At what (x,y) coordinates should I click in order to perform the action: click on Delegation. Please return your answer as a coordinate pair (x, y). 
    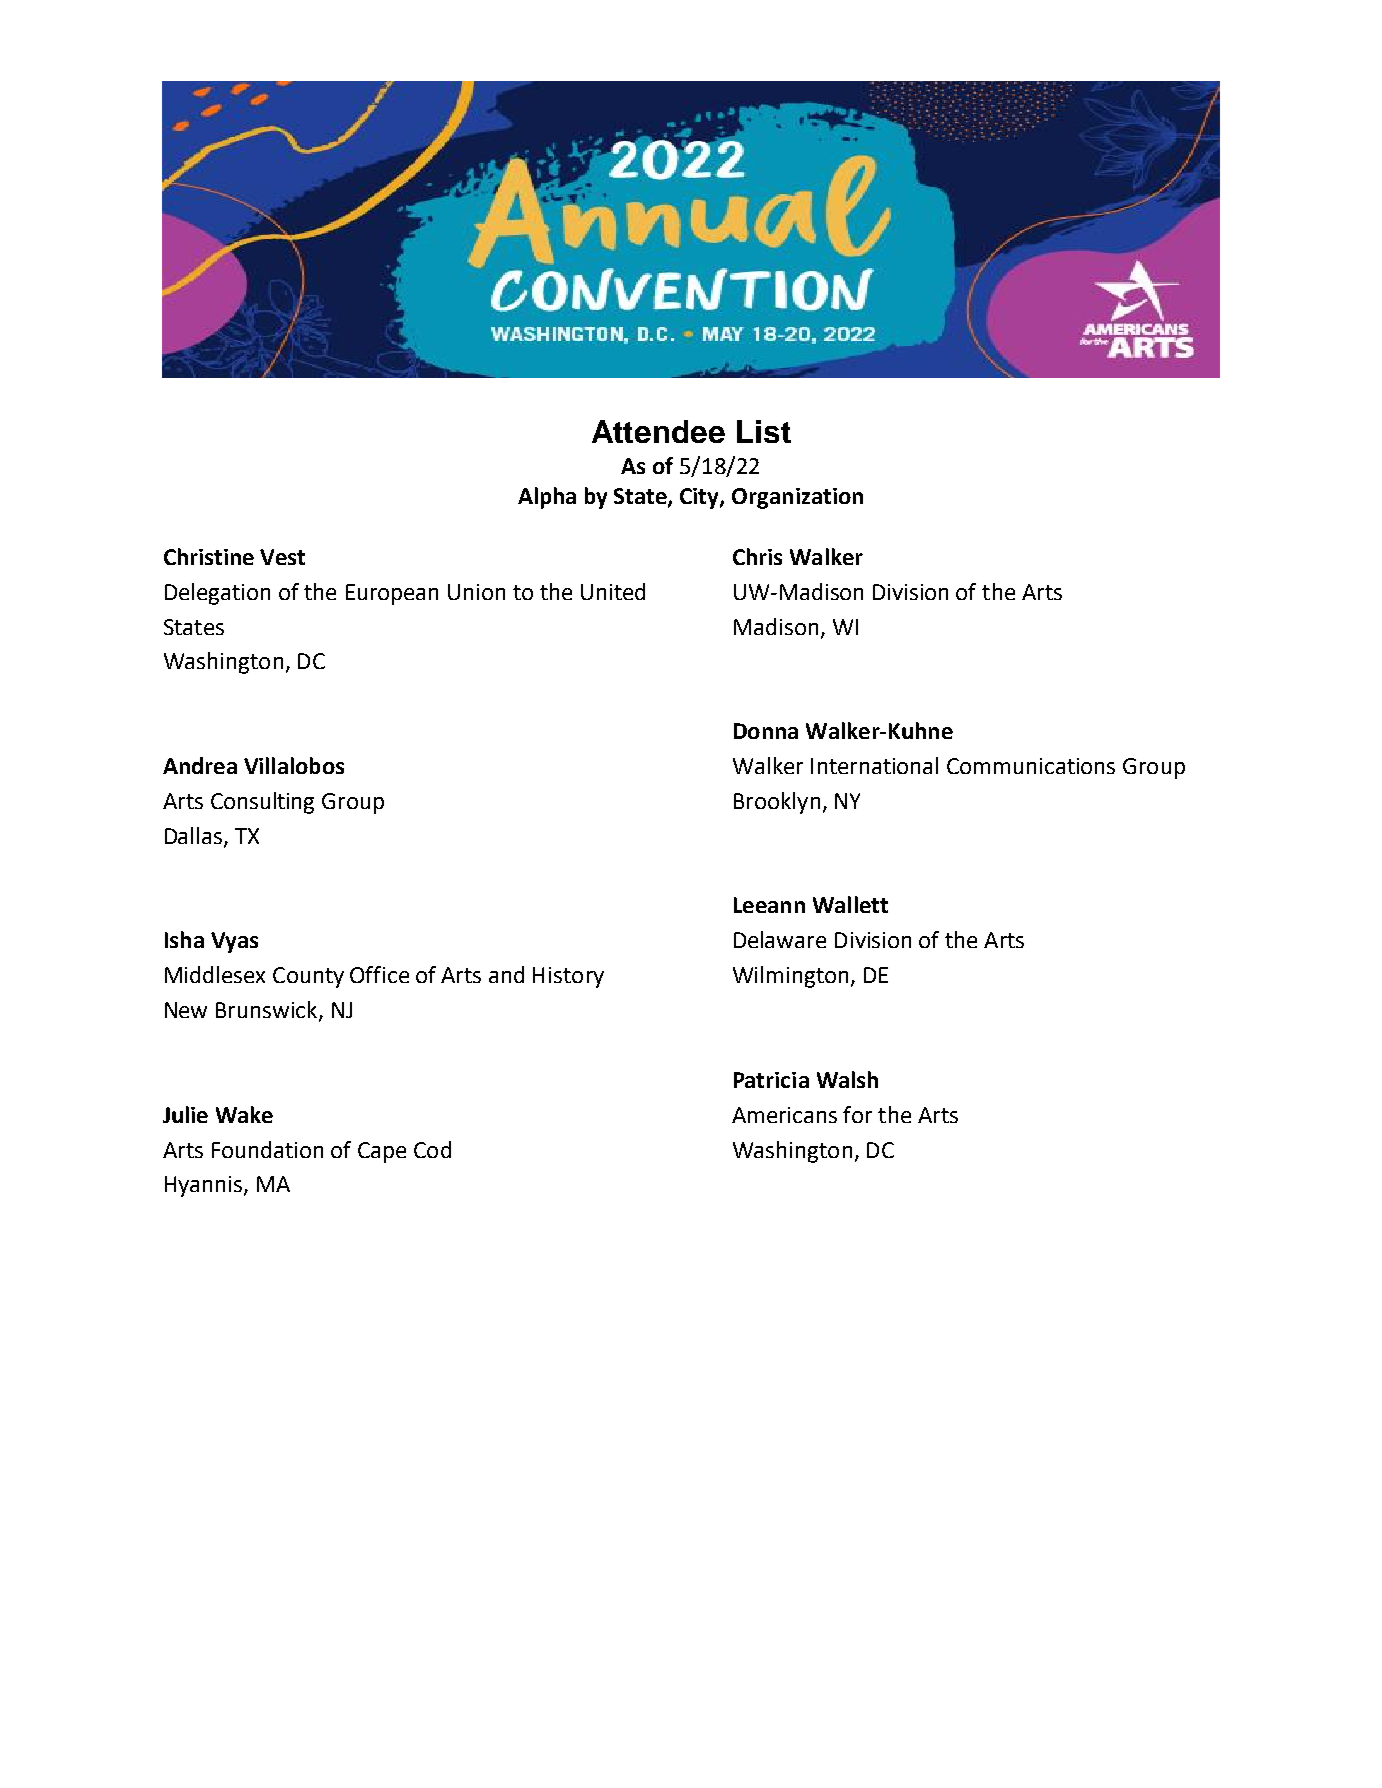
    Looking at the image, I should click on (217, 594).
